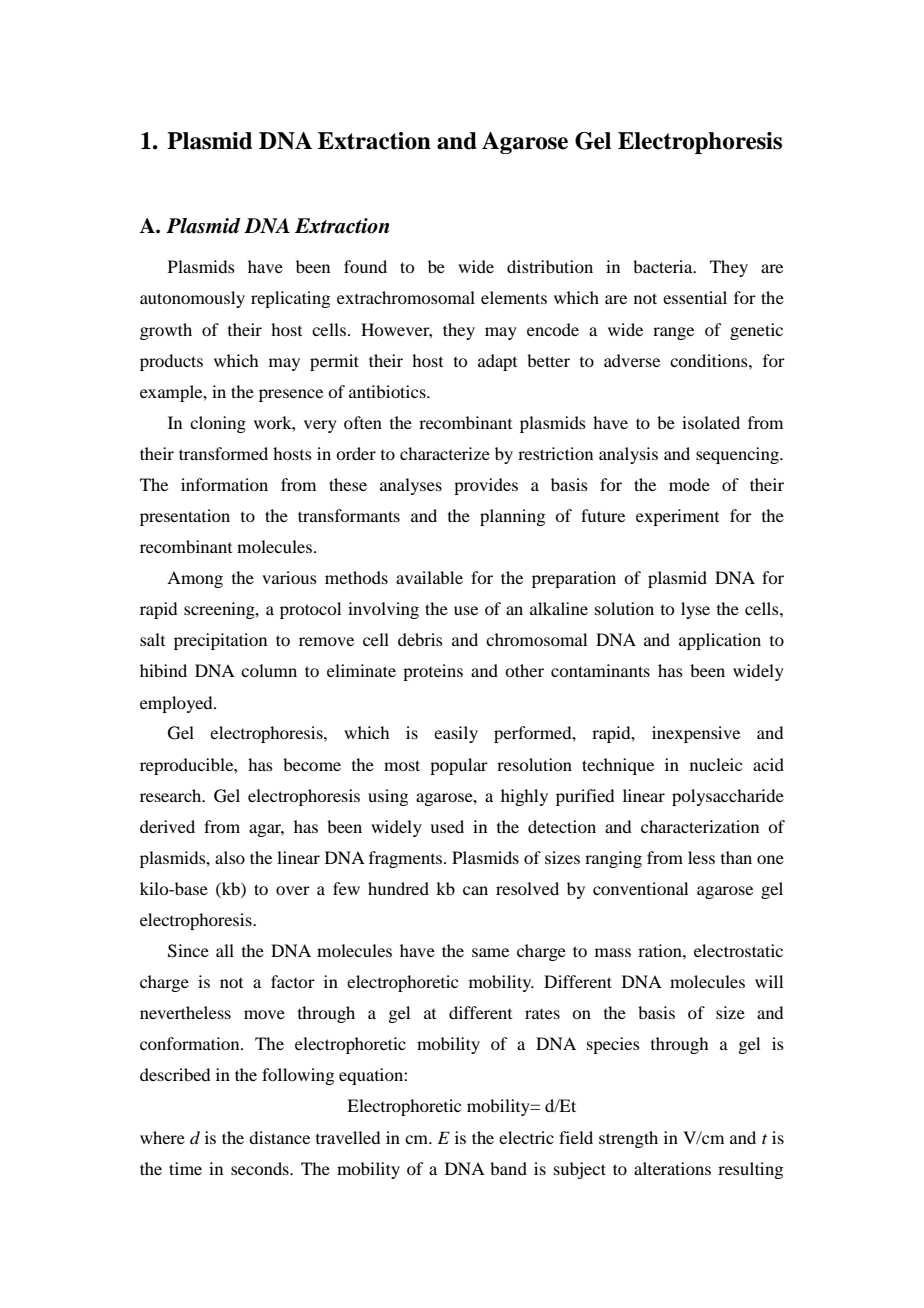 This screenshot has width=924, height=1308. What do you see at coordinates (514, 297) in the screenshot?
I see `elements` at bounding box center [514, 297].
